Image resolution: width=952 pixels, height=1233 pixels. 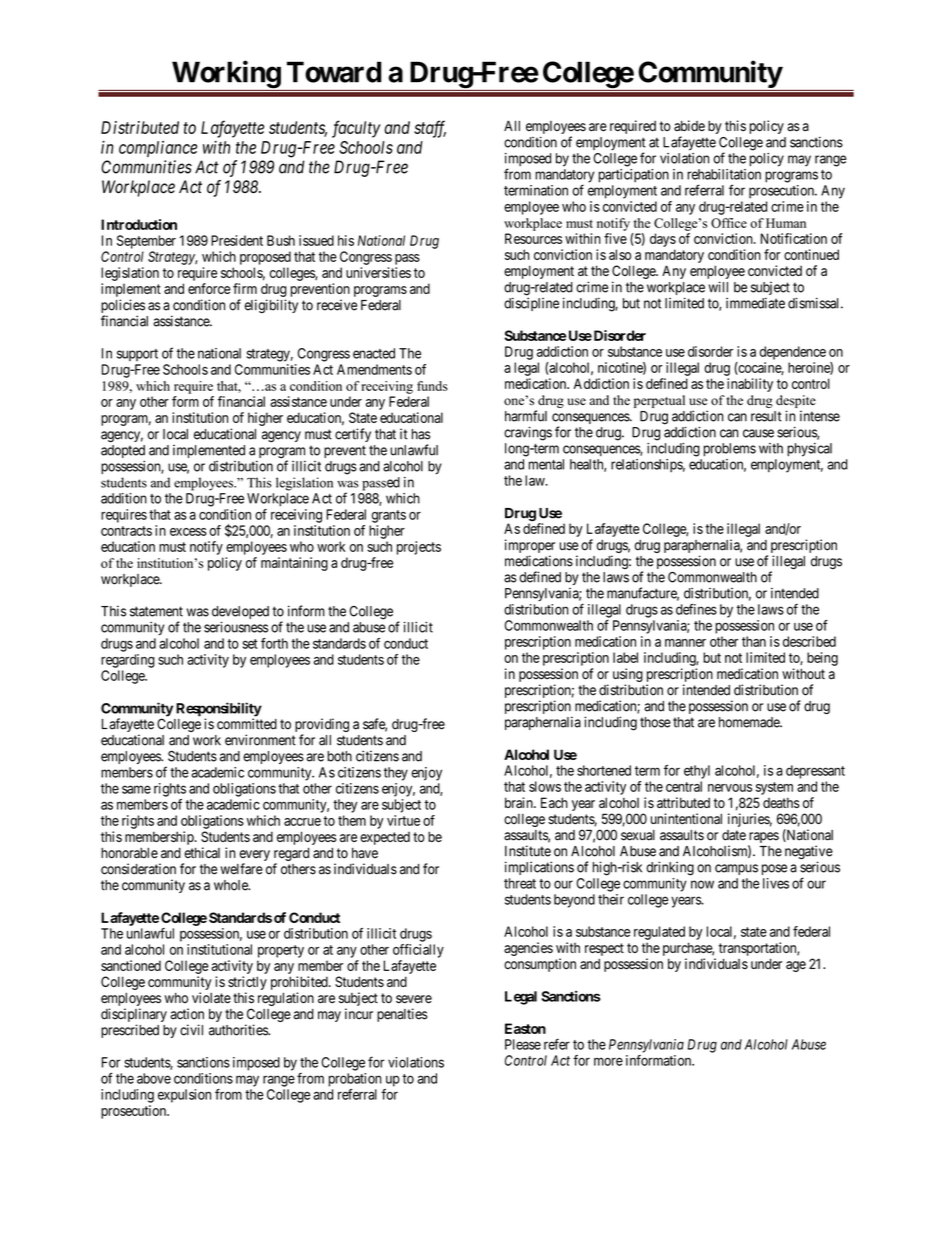 What do you see at coordinates (430, 129) in the document?
I see `staff` at bounding box center [430, 129].
